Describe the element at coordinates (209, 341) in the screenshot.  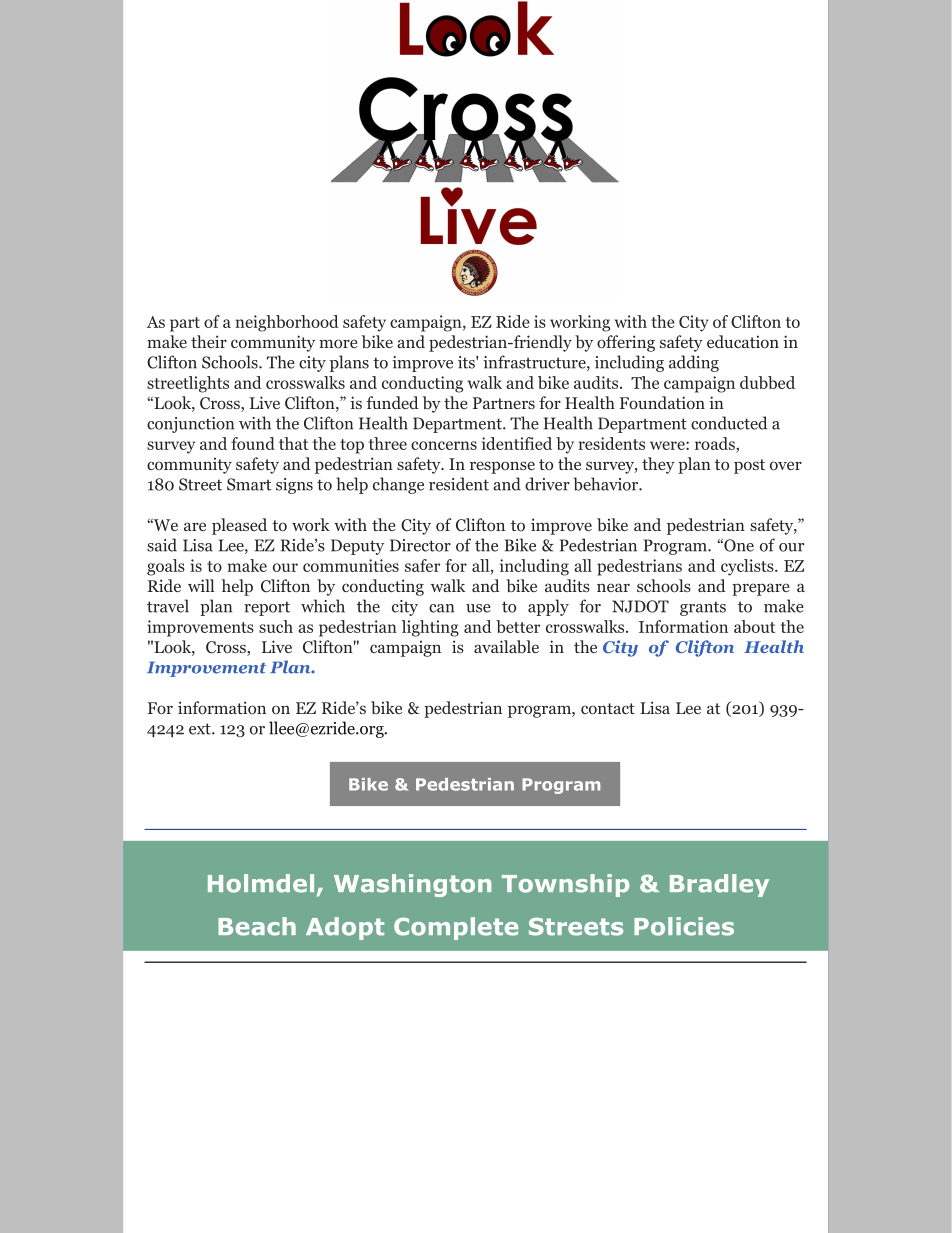
I see `their` at that location.
